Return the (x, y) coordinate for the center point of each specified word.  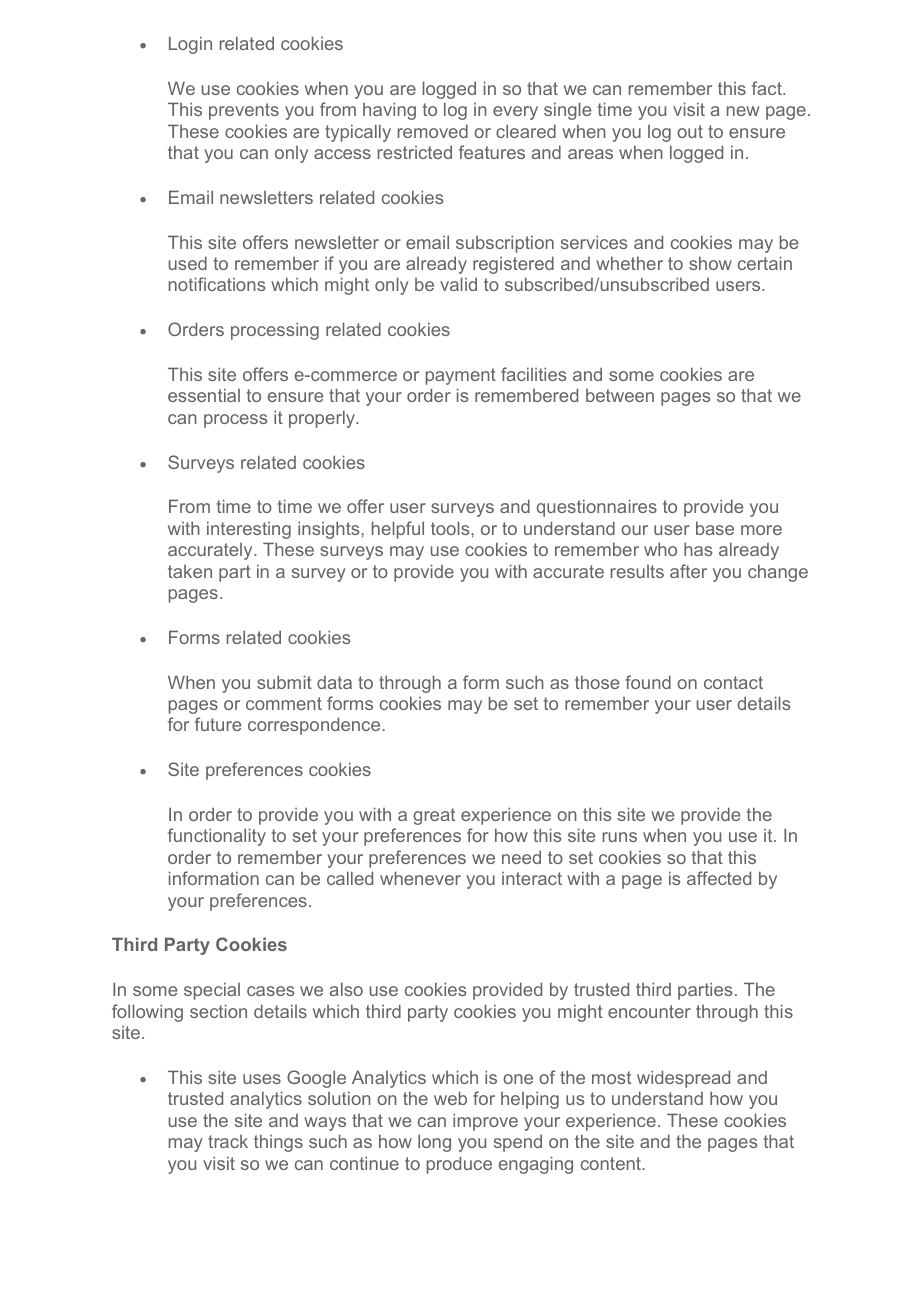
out (690, 131)
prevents (244, 111)
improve (485, 1122)
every (515, 113)
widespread (683, 1079)
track (228, 1141)
